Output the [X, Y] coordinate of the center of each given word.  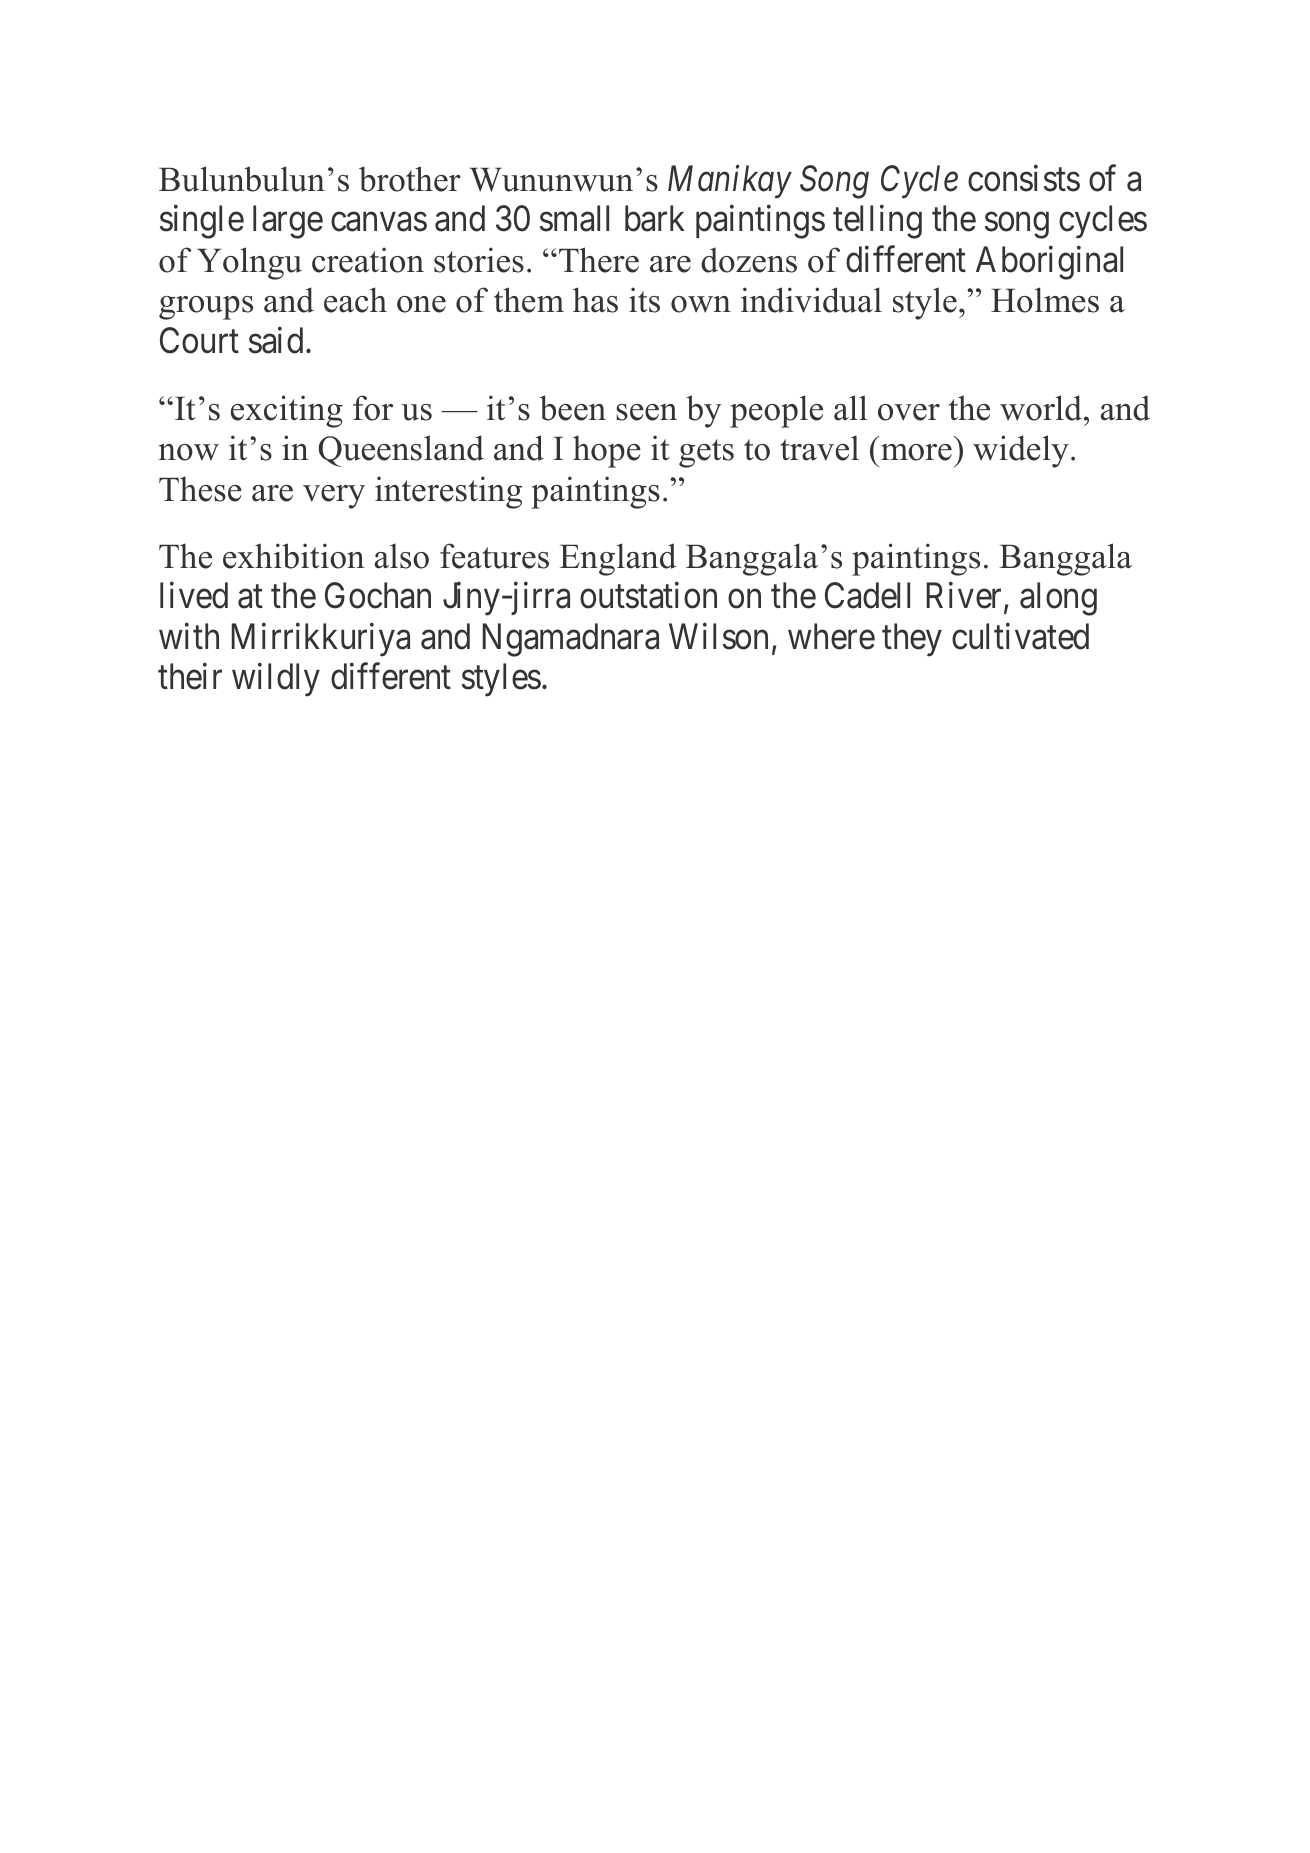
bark [655, 218]
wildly [276, 680]
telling [877, 222]
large [288, 222]
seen [646, 412]
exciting [287, 411]
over [909, 412]
